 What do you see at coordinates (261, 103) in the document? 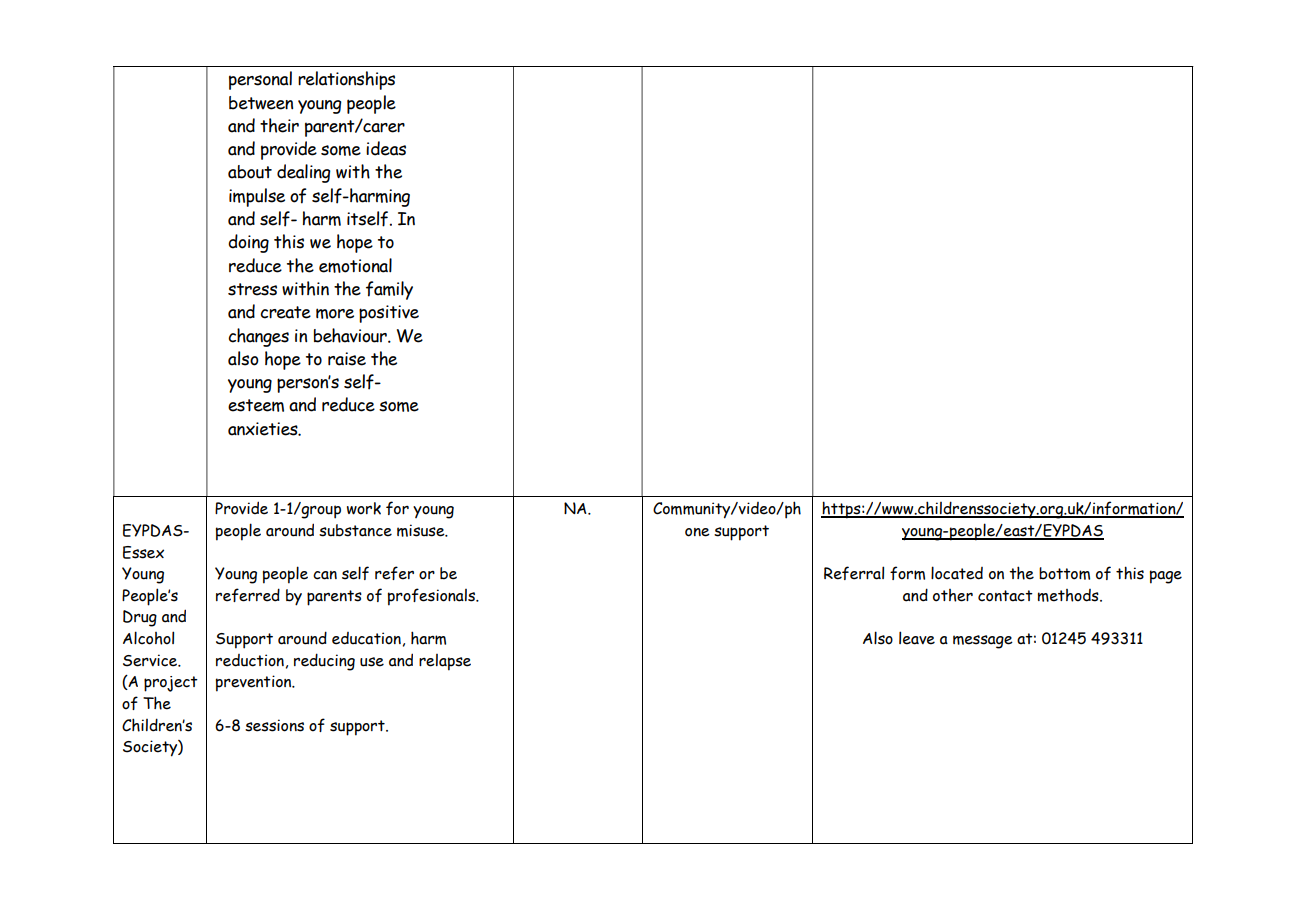
I see `between` at bounding box center [261, 103].
